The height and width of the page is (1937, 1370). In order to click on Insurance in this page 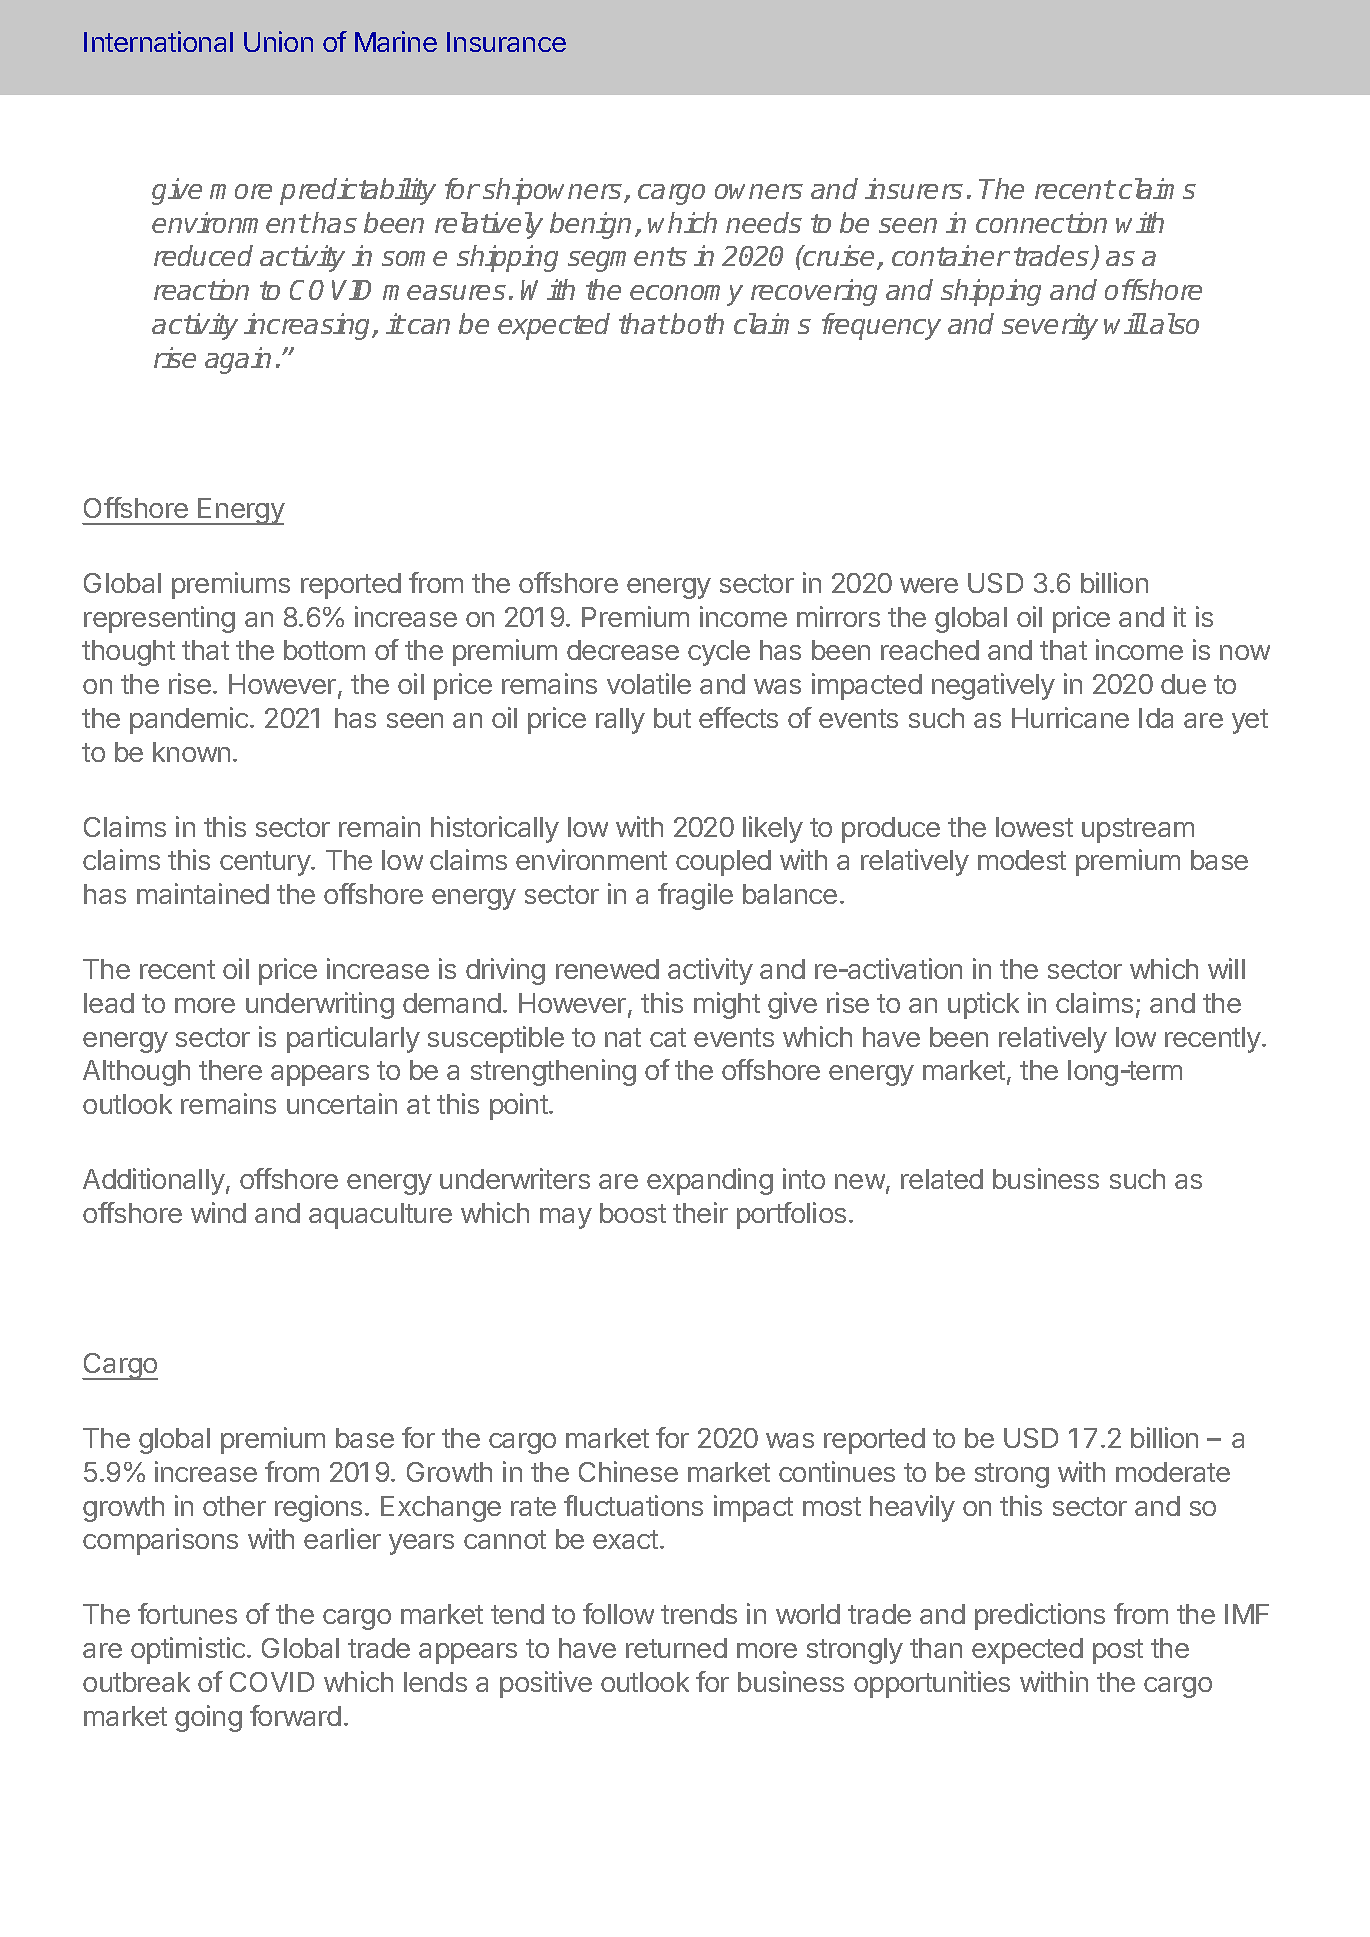, I will do `click(506, 42)`.
